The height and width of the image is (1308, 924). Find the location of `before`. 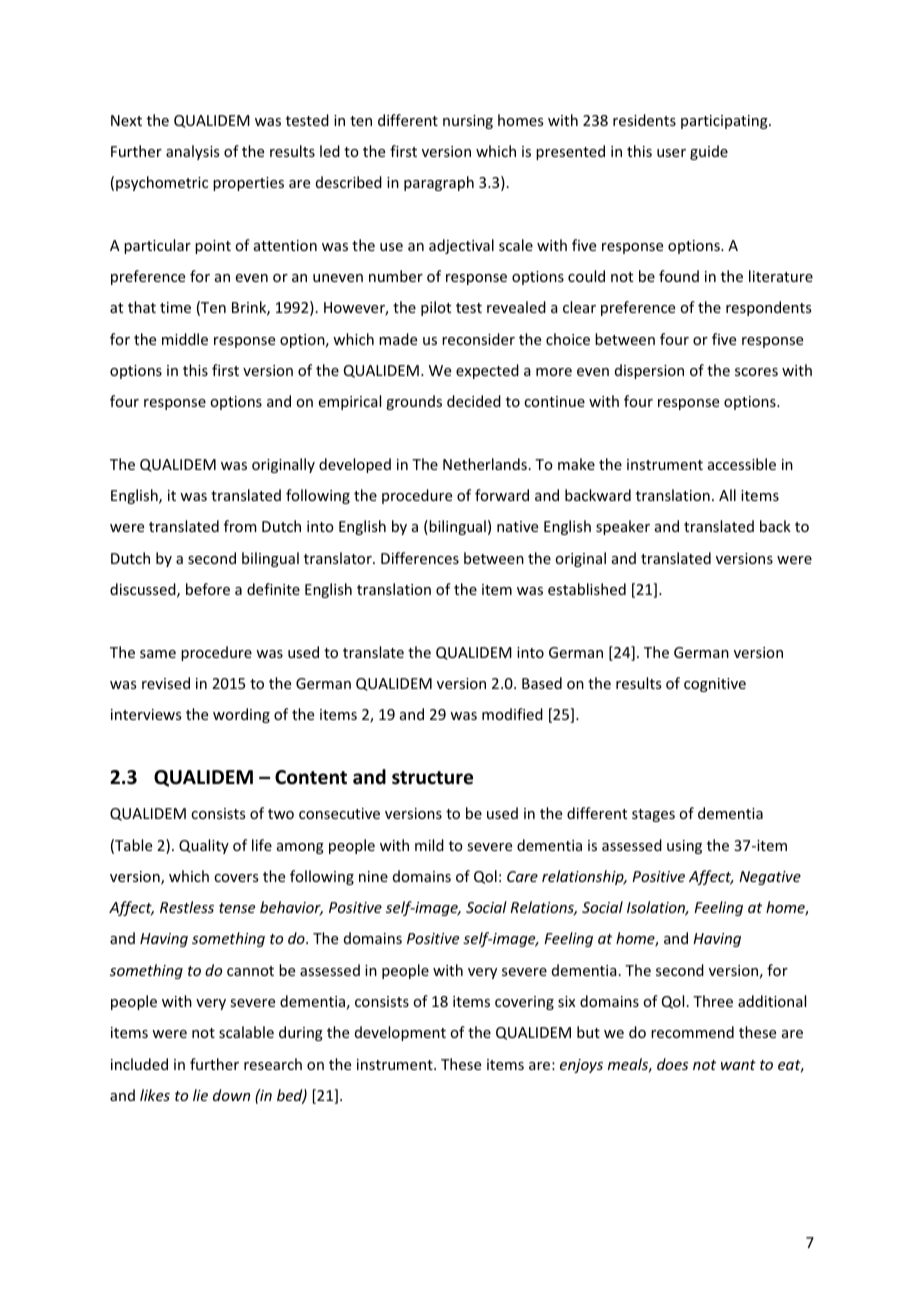

before is located at coordinates (208, 589).
